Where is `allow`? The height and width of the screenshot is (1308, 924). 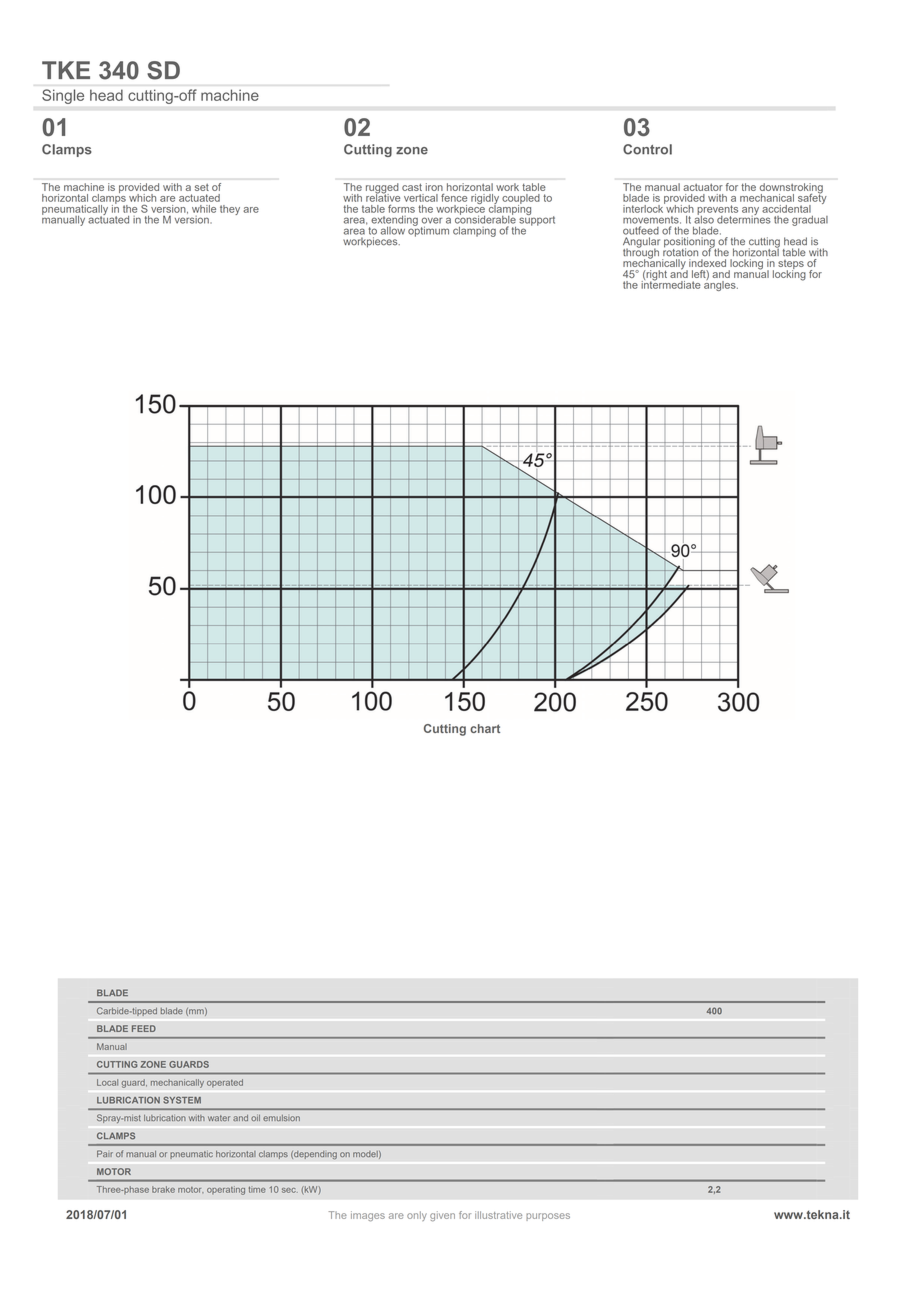 allow is located at coordinates (393, 231).
